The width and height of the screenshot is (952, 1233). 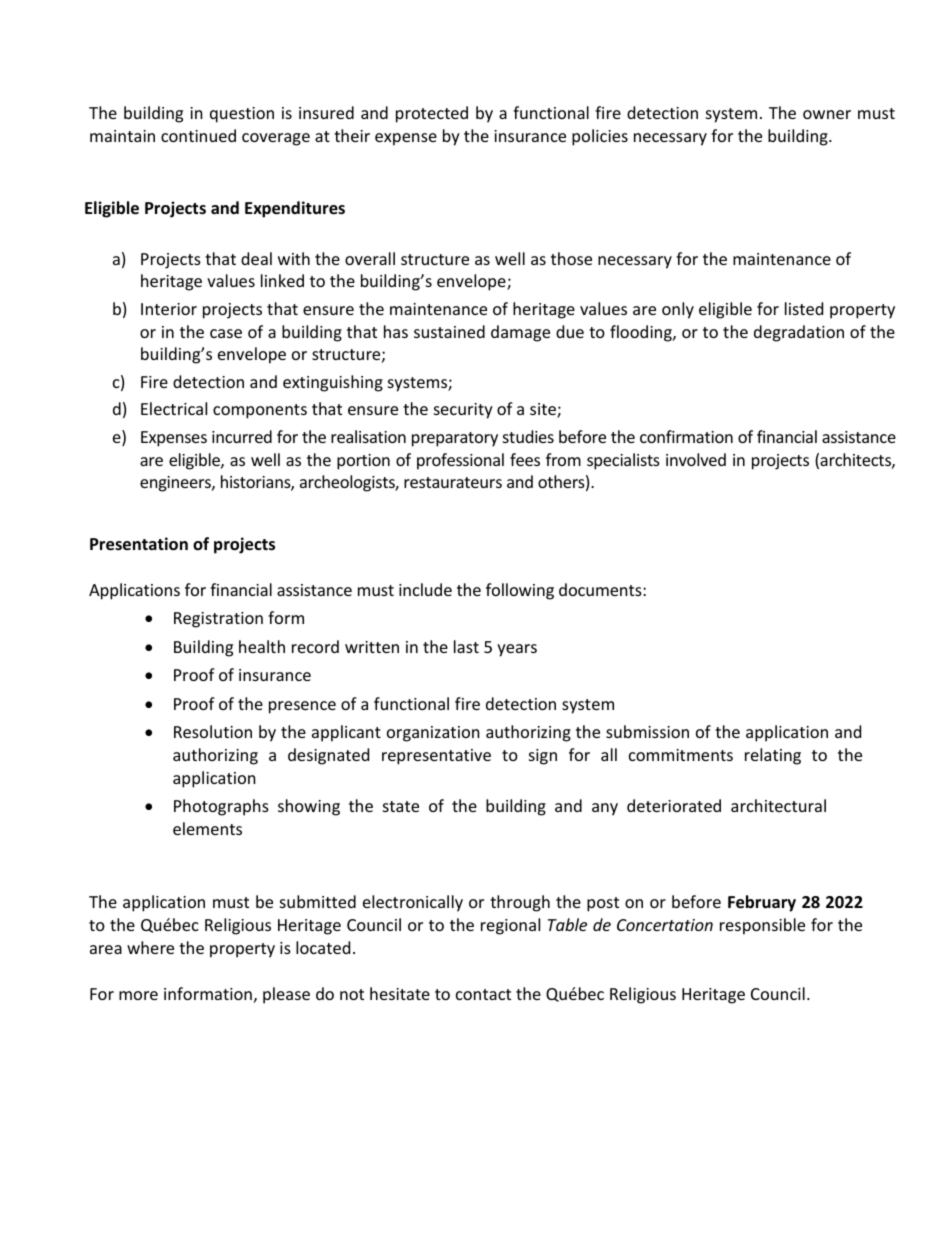 What do you see at coordinates (432, 114) in the screenshot?
I see `protected` at bounding box center [432, 114].
